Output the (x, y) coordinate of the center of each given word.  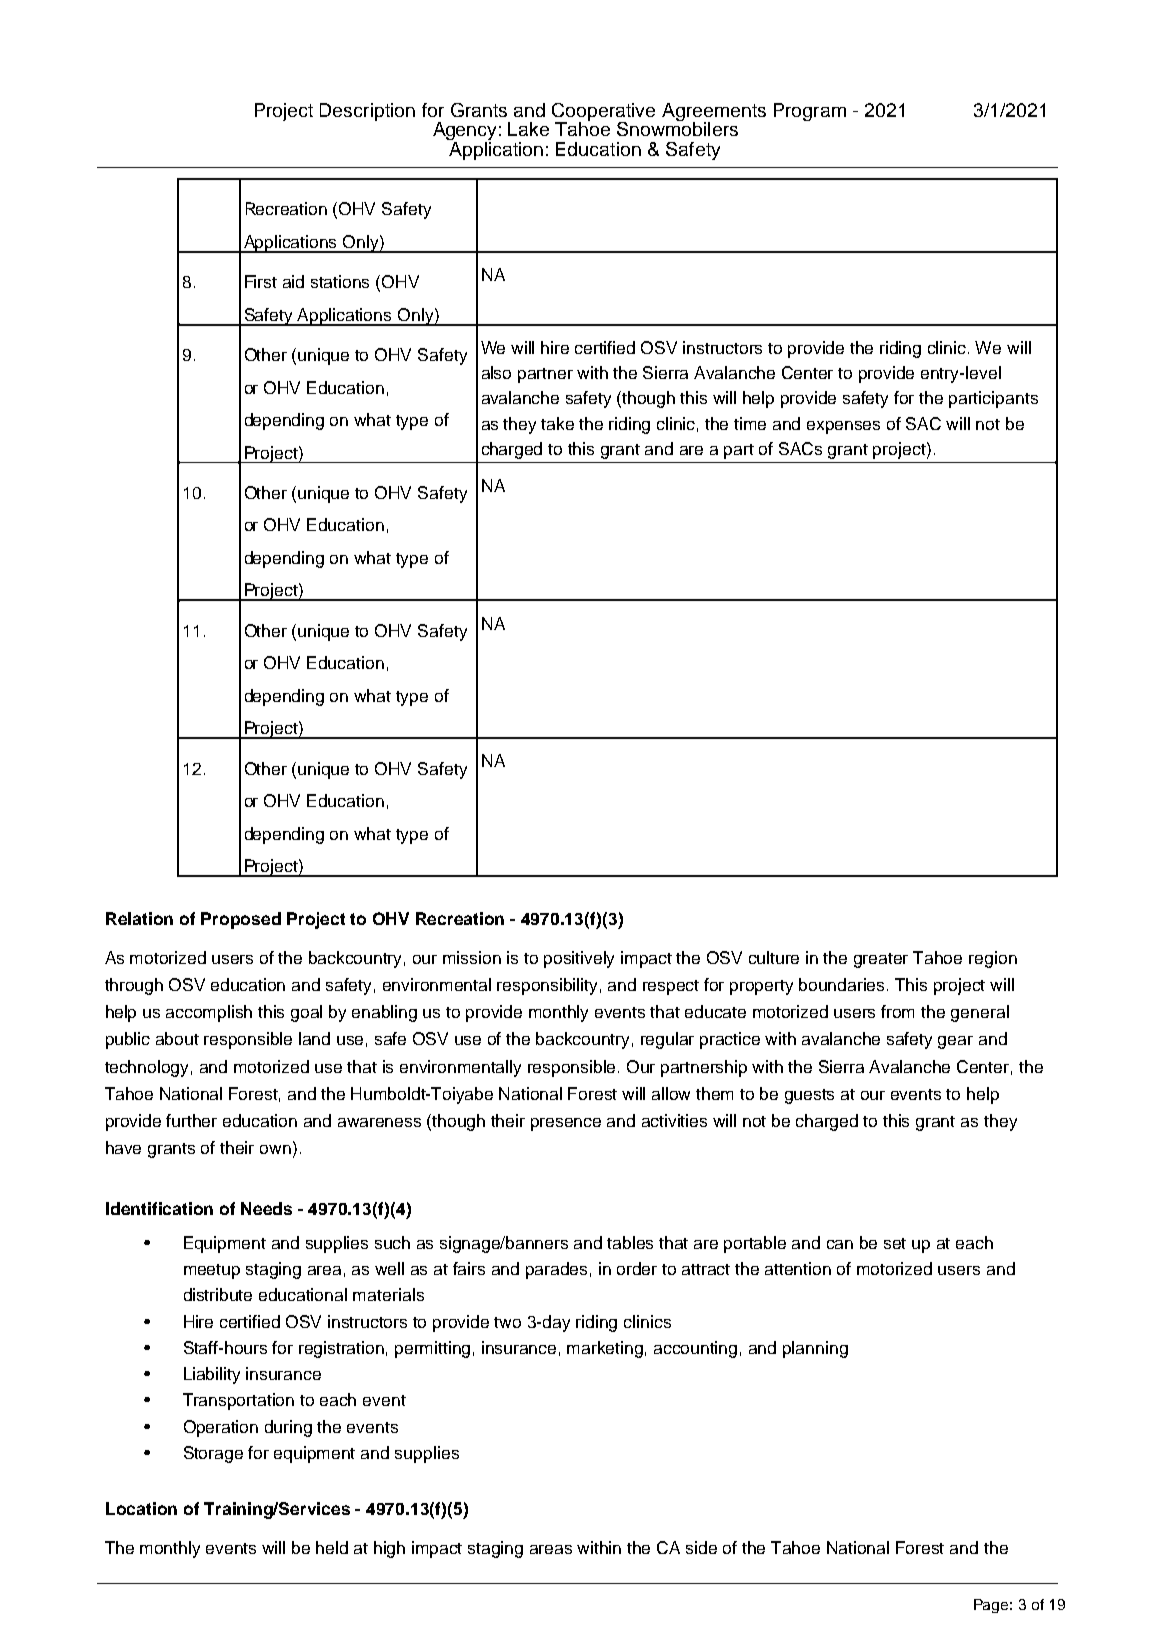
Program (810, 112)
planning (815, 1349)
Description (367, 112)
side (701, 1547)
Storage (213, 1454)
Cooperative (603, 113)
